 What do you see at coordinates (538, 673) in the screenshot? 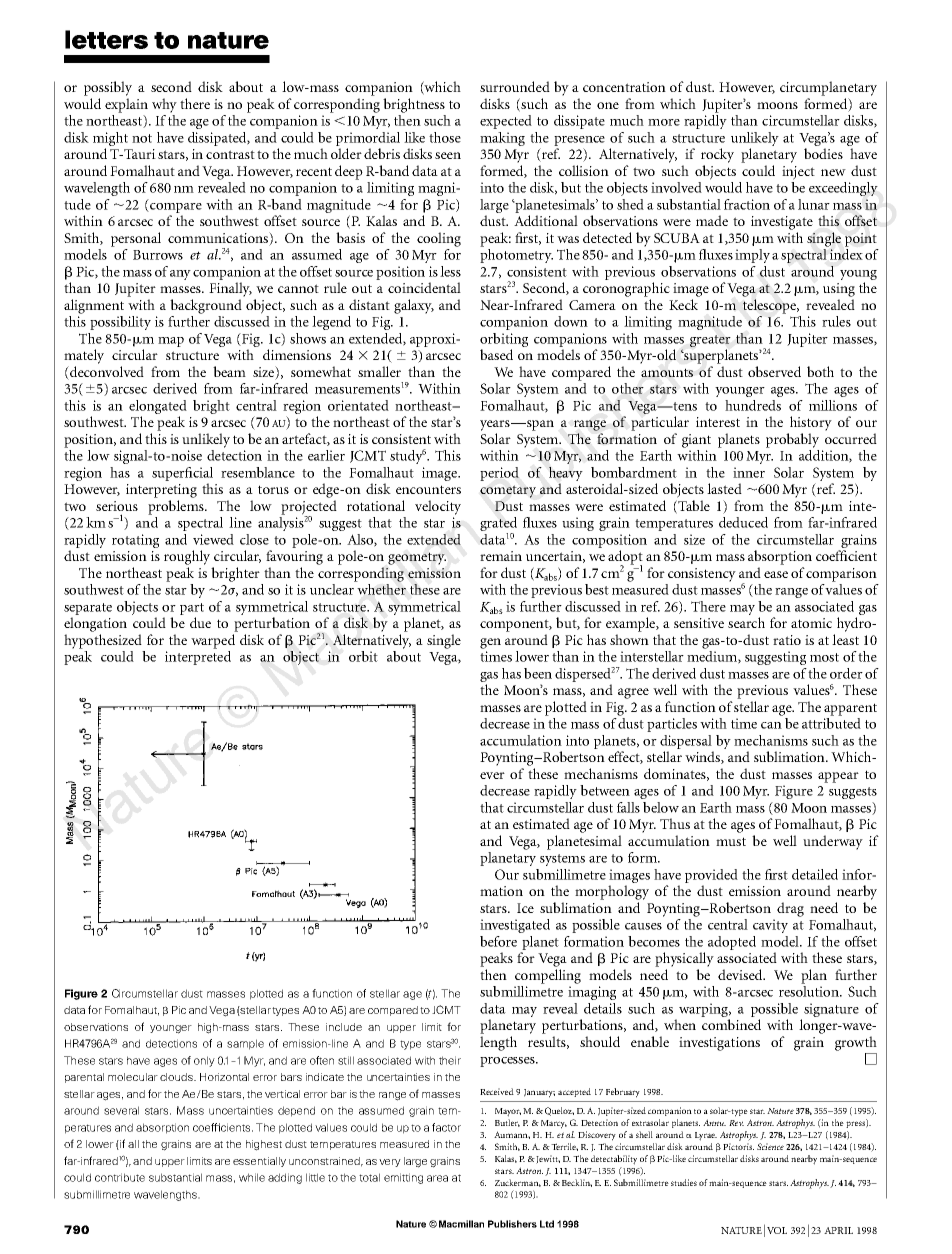
I see `been` at bounding box center [538, 673].
